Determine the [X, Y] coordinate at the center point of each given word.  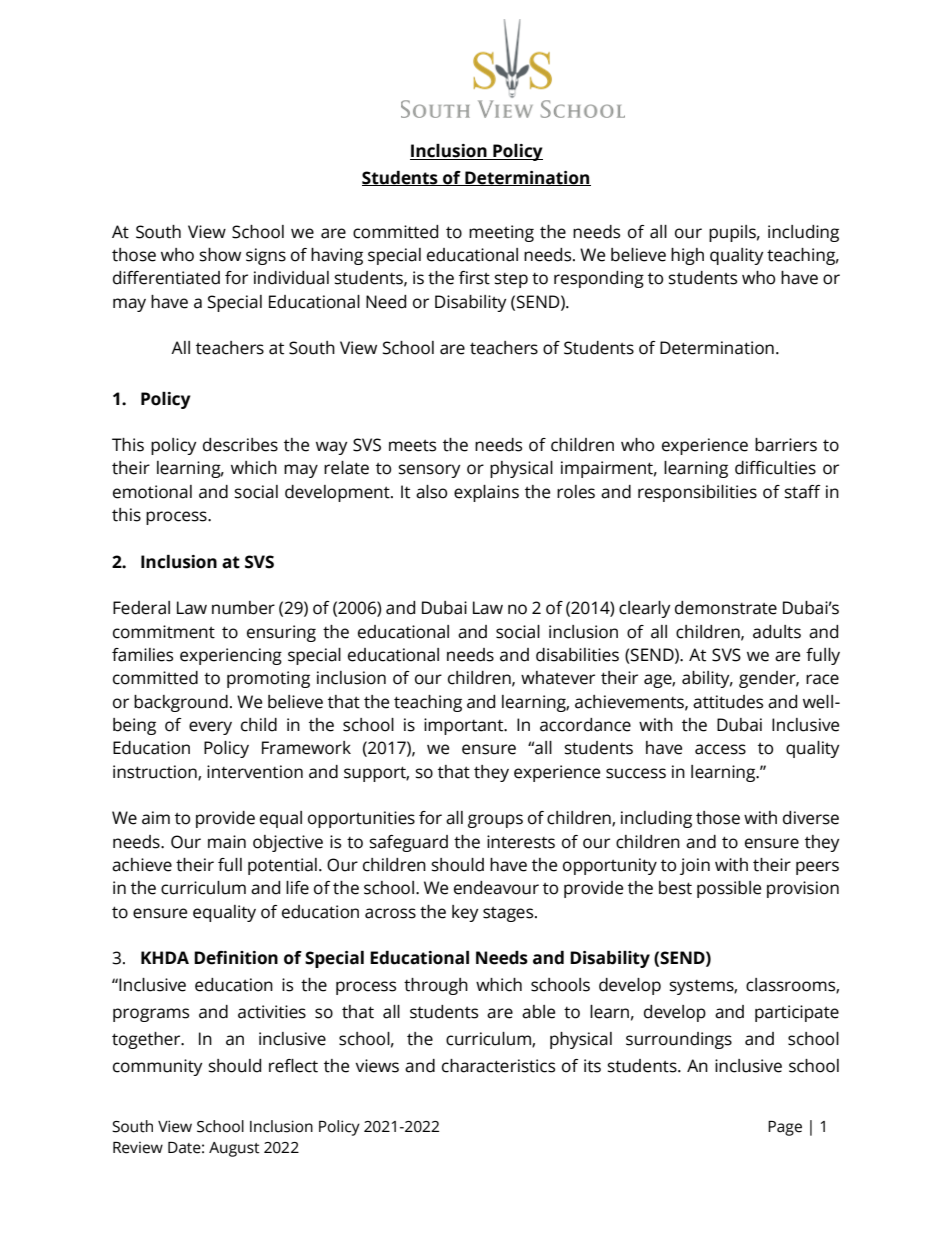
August [234, 1149]
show [220, 255]
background [181, 703]
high [687, 256]
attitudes [728, 702]
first [474, 278]
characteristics [498, 1066]
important [465, 726]
